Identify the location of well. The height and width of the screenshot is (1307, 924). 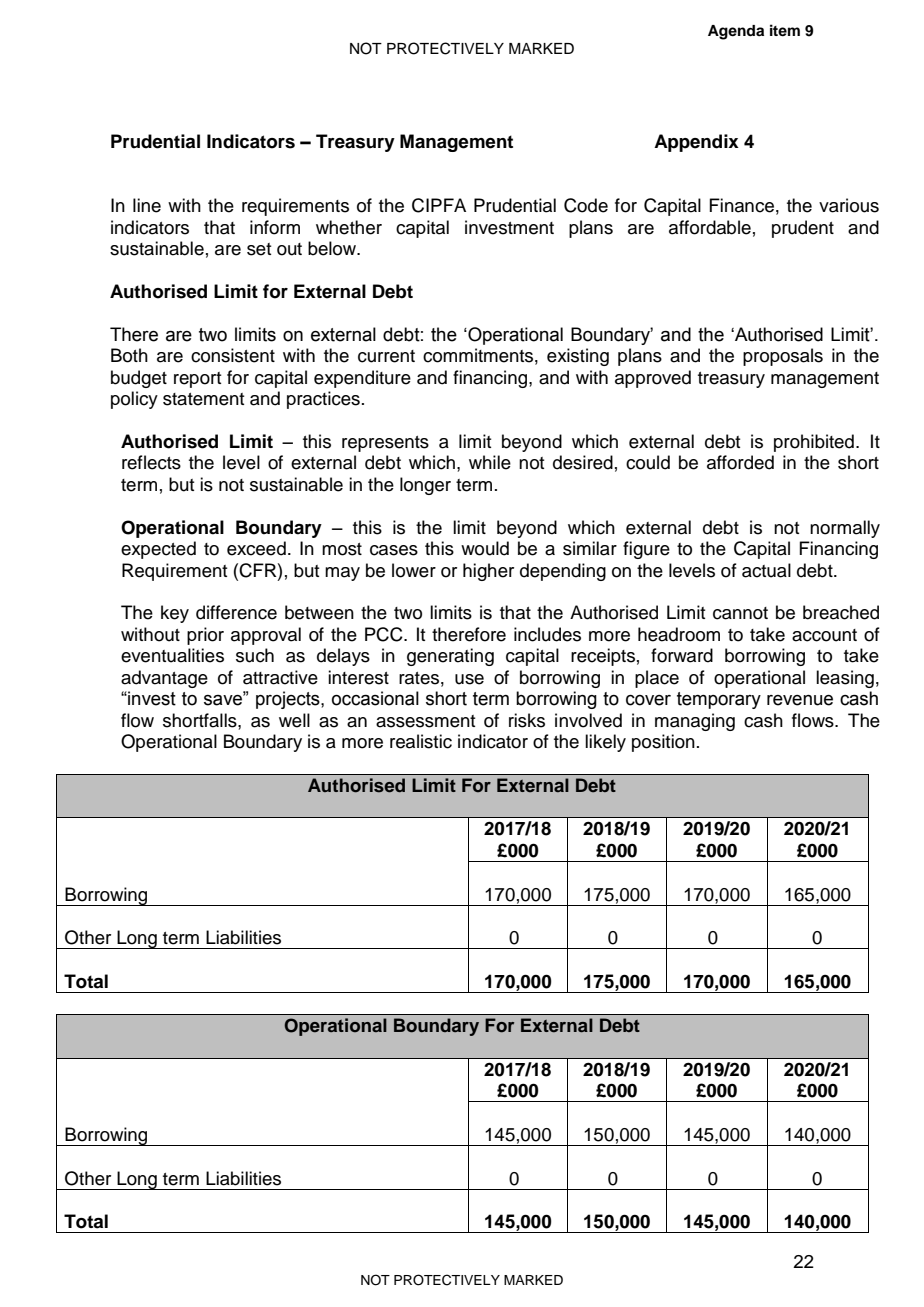
(294, 720).
